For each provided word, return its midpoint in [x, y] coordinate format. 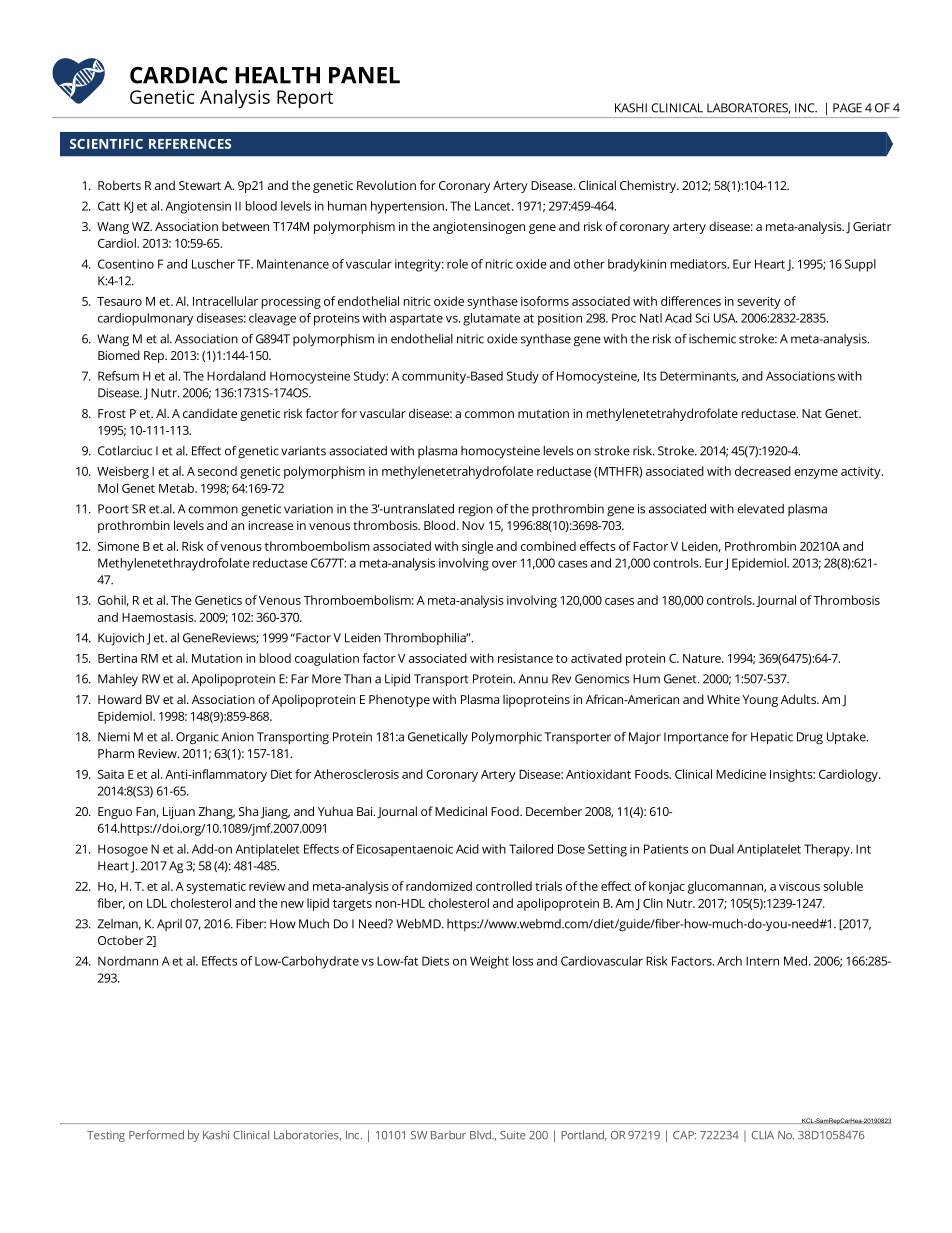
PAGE [847, 108]
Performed [156, 1135]
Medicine [741, 774]
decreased [763, 471]
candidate [210, 413]
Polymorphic [507, 738]
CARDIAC [179, 75]
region [476, 510]
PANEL [364, 75]
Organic [197, 738]
